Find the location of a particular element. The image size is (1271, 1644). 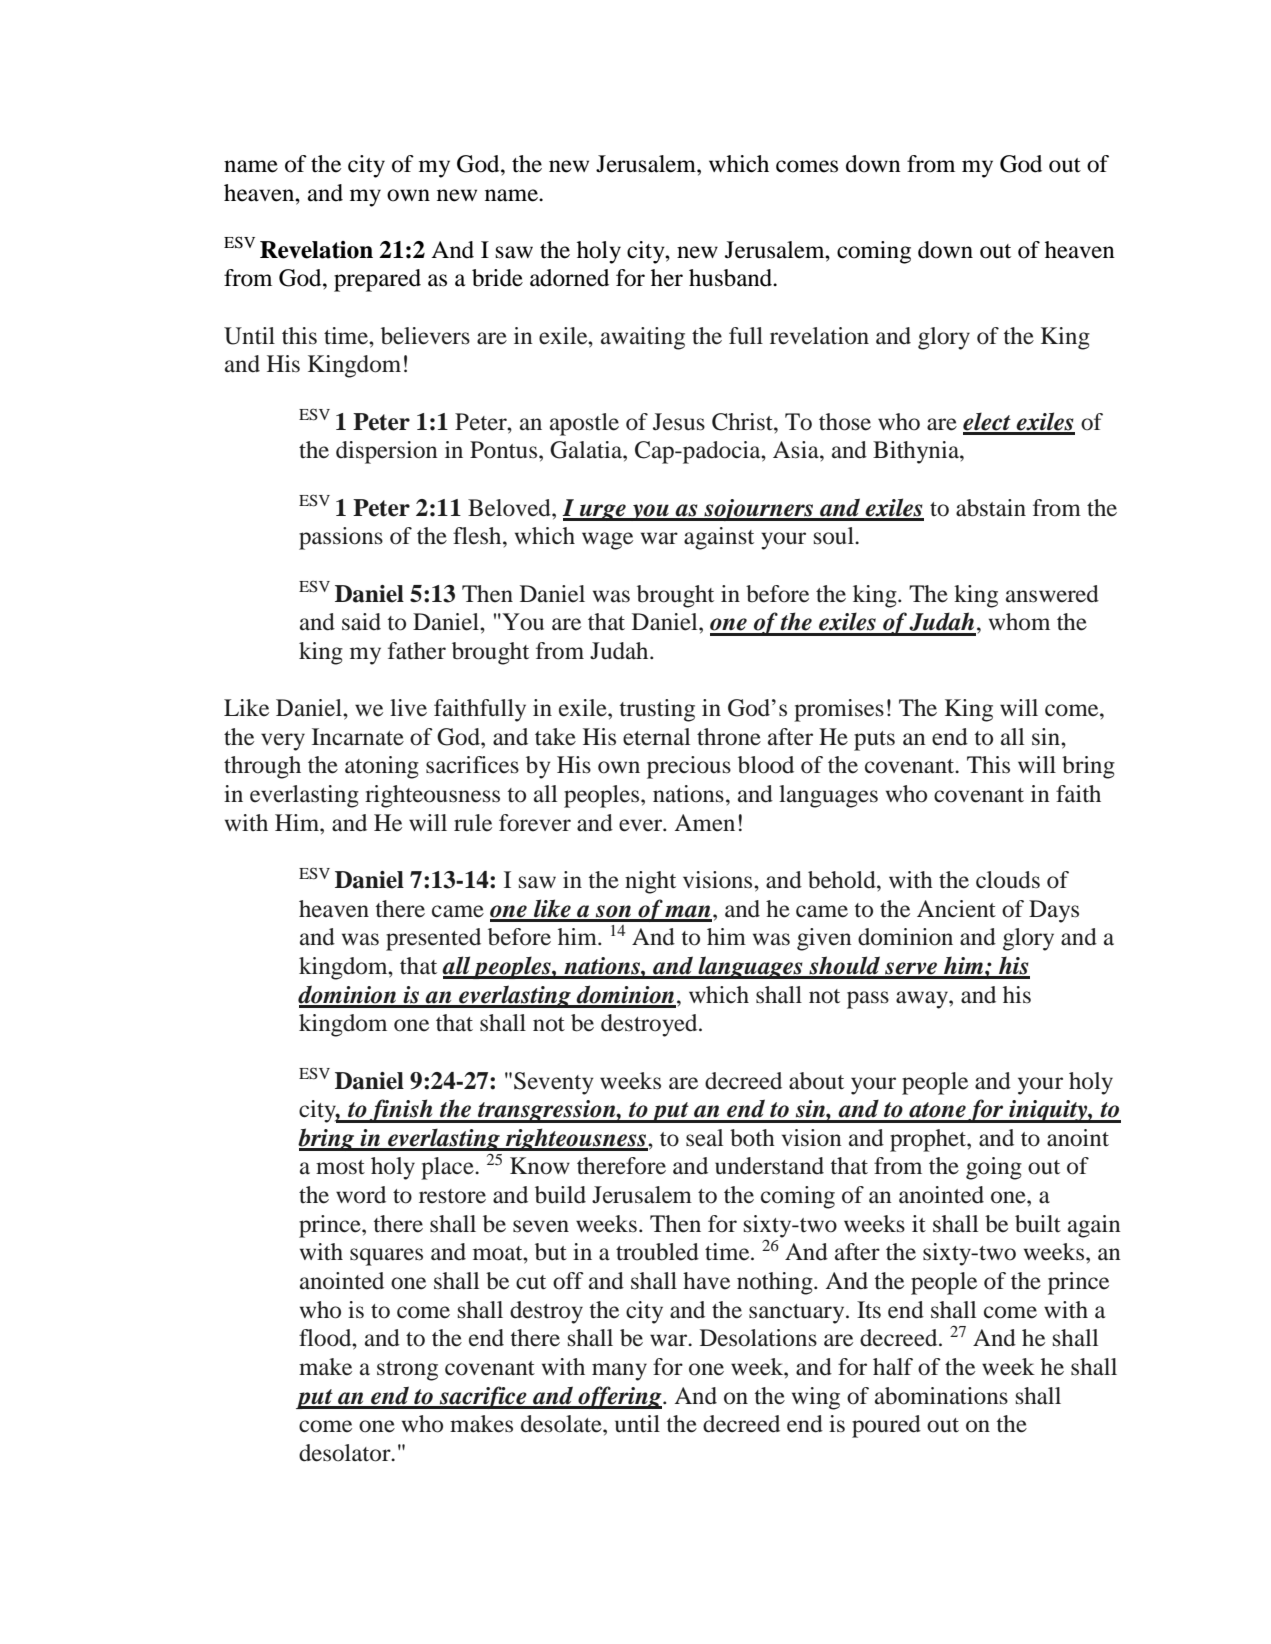

wage is located at coordinates (607, 541).
